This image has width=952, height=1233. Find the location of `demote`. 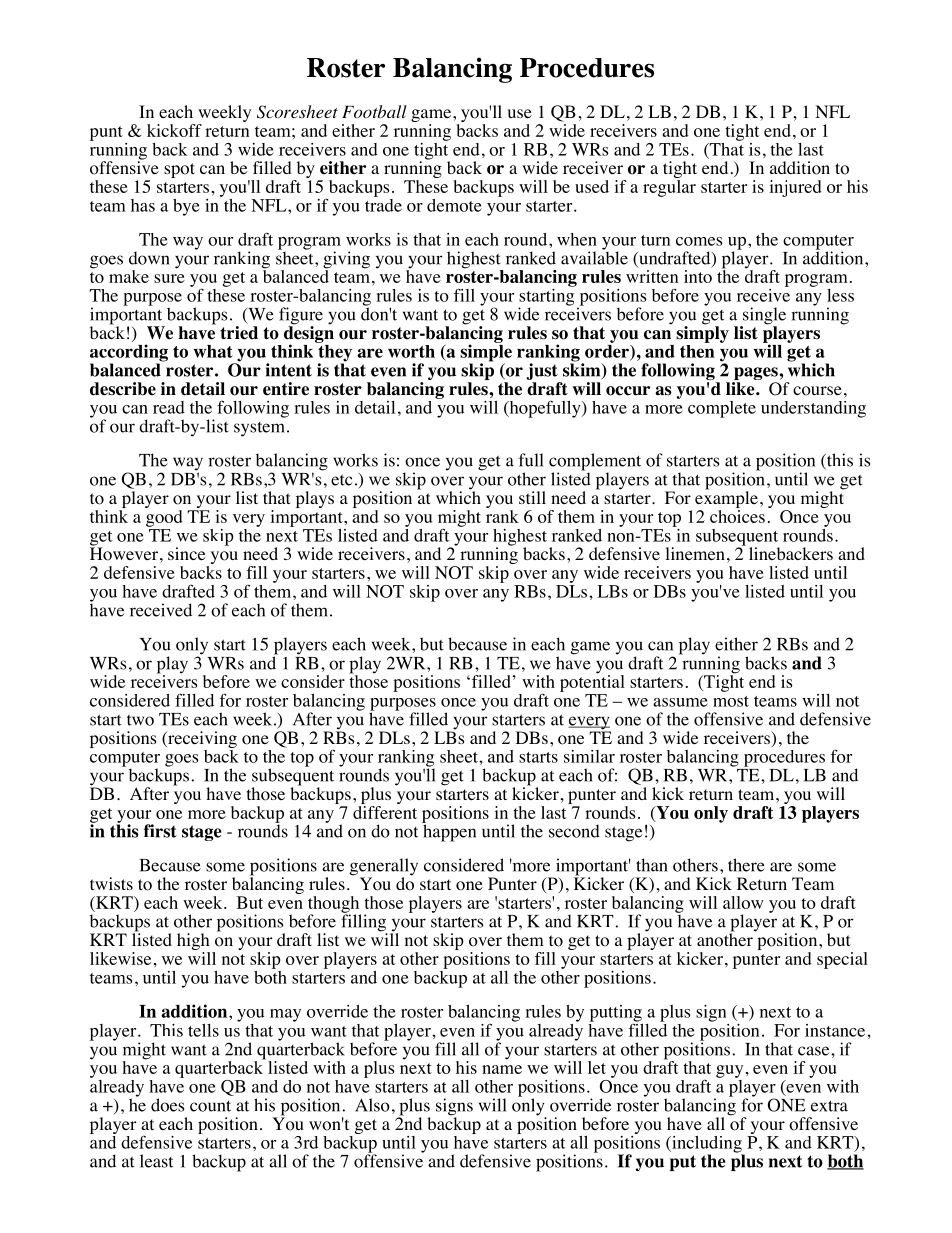

demote is located at coordinates (454, 205).
